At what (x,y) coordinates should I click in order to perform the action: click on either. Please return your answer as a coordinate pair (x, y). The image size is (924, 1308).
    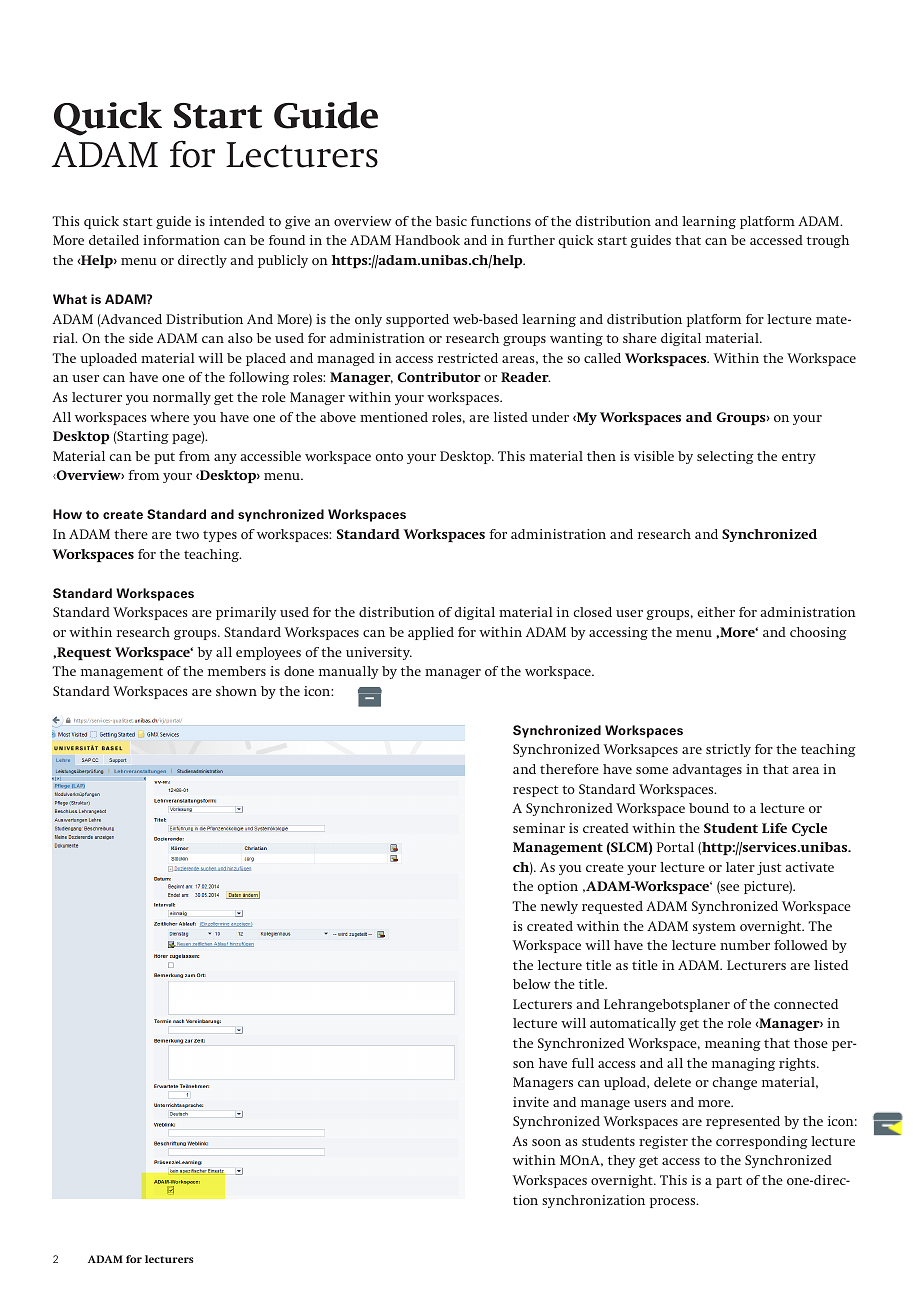
    Looking at the image, I should click on (716, 612).
